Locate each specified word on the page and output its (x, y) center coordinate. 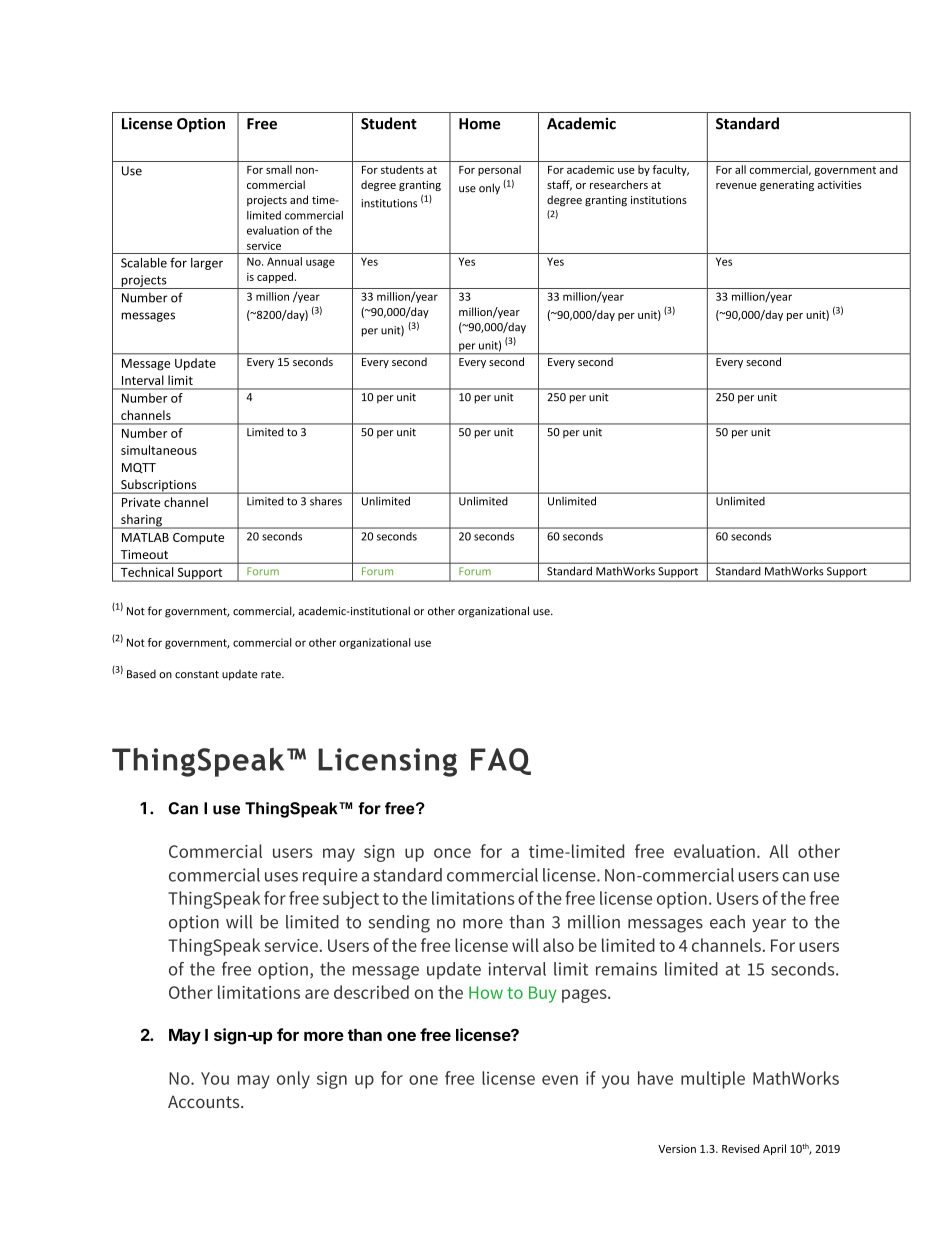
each (727, 922)
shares (326, 501)
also (558, 945)
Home (480, 124)
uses (281, 877)
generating (787, 186)
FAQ (501, 761)
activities (840, 185)
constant (197, 675)
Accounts (205, 1101)
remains (626, 969)
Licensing (387, 762)
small (279, 169)
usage (320, 263)
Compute (198, 539)
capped (275, 277)
